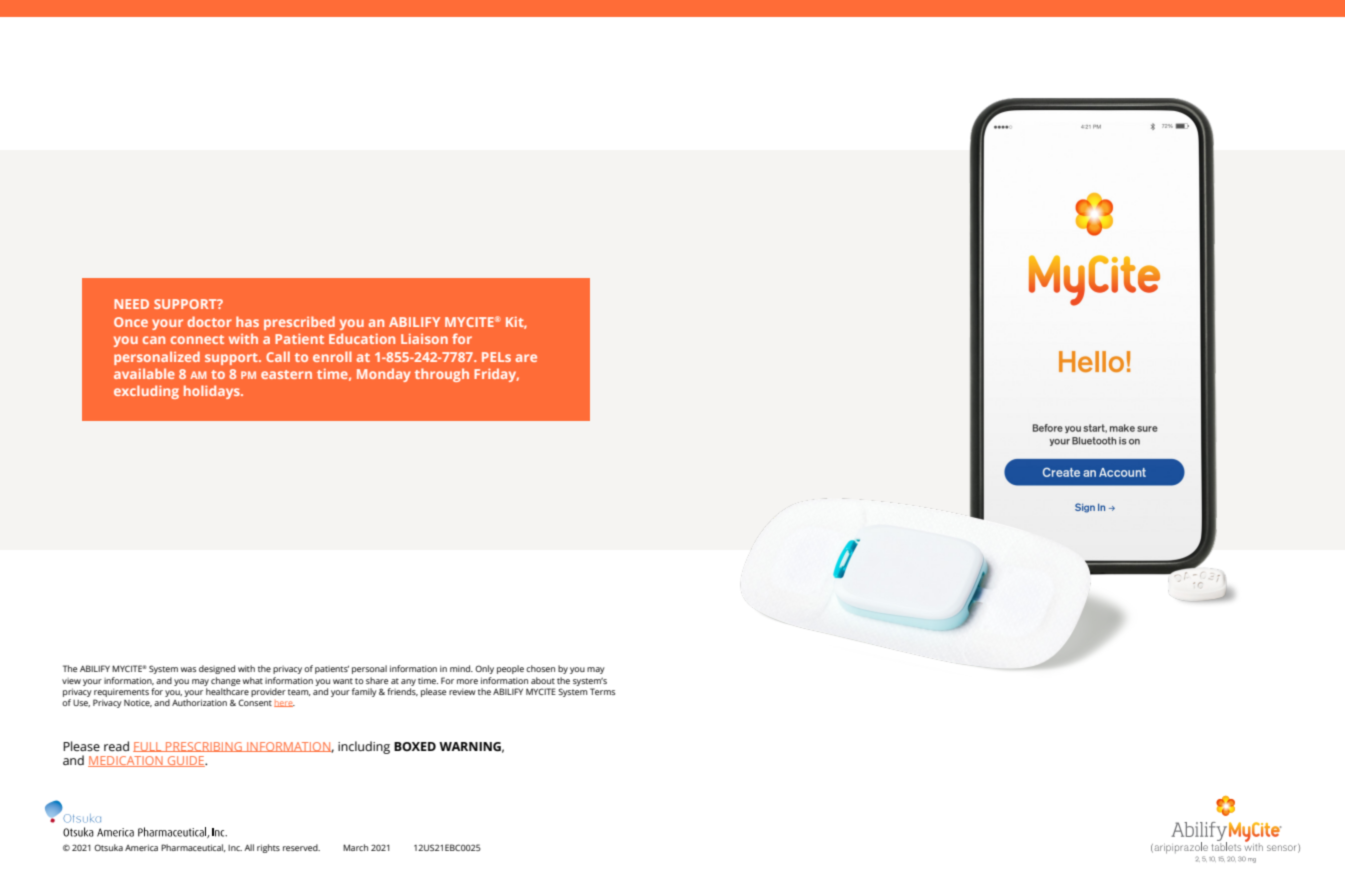 This page has width=1345, height=896. I want to click on America, so click(141, 847).
